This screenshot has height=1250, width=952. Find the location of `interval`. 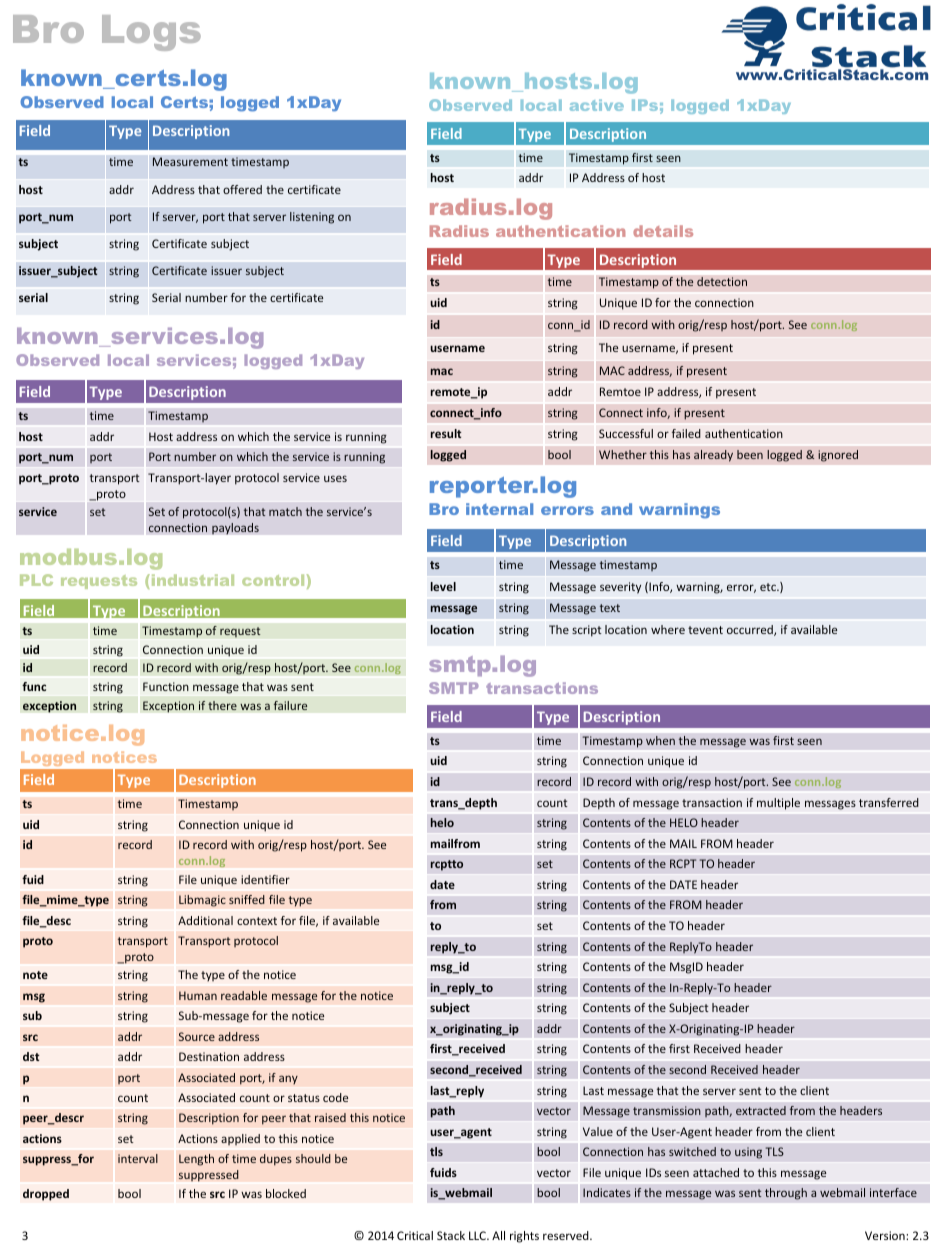

interval is located at coordinates (138, 1158).
